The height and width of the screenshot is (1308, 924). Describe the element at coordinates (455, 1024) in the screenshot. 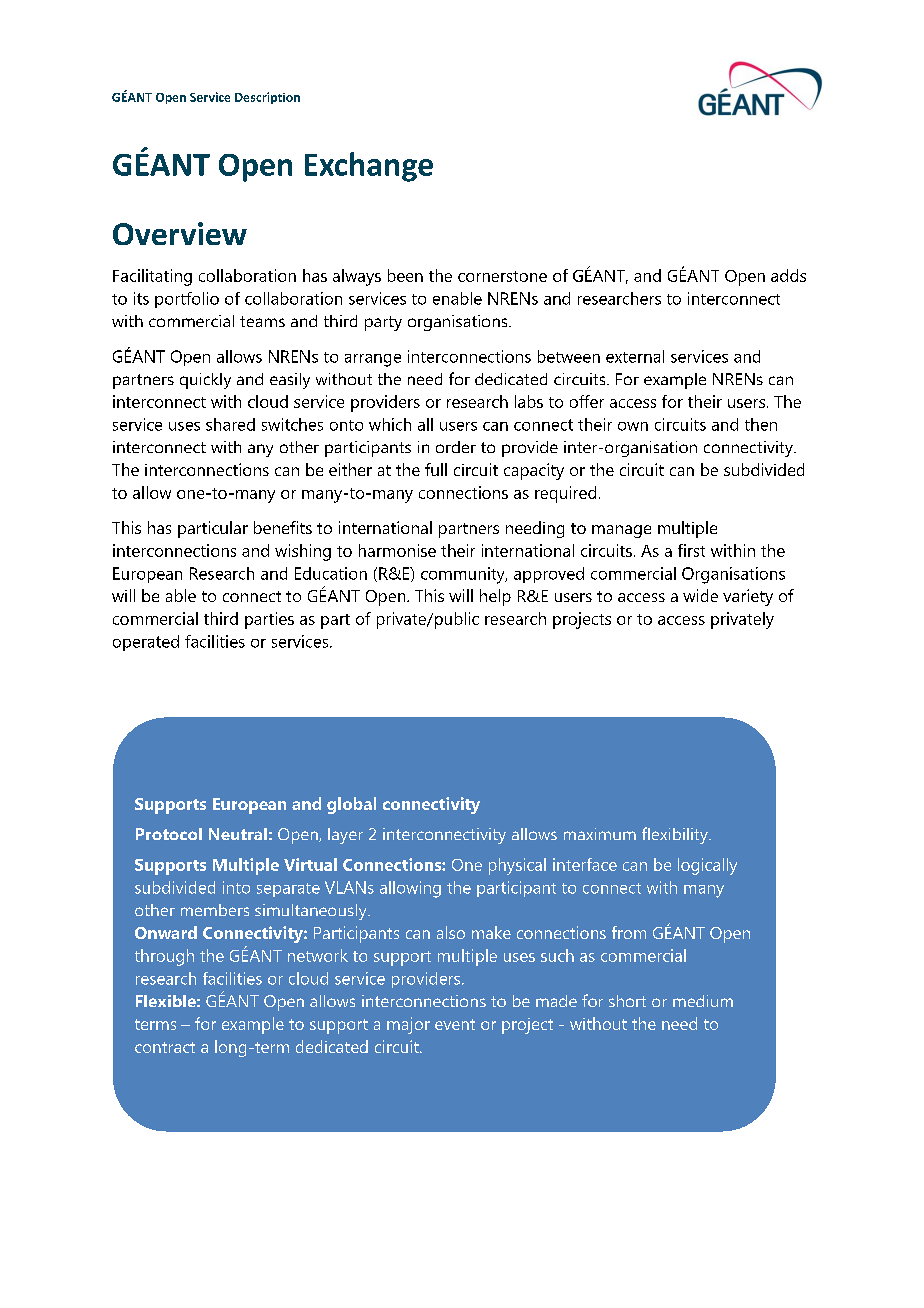

I see `event` at that location.
